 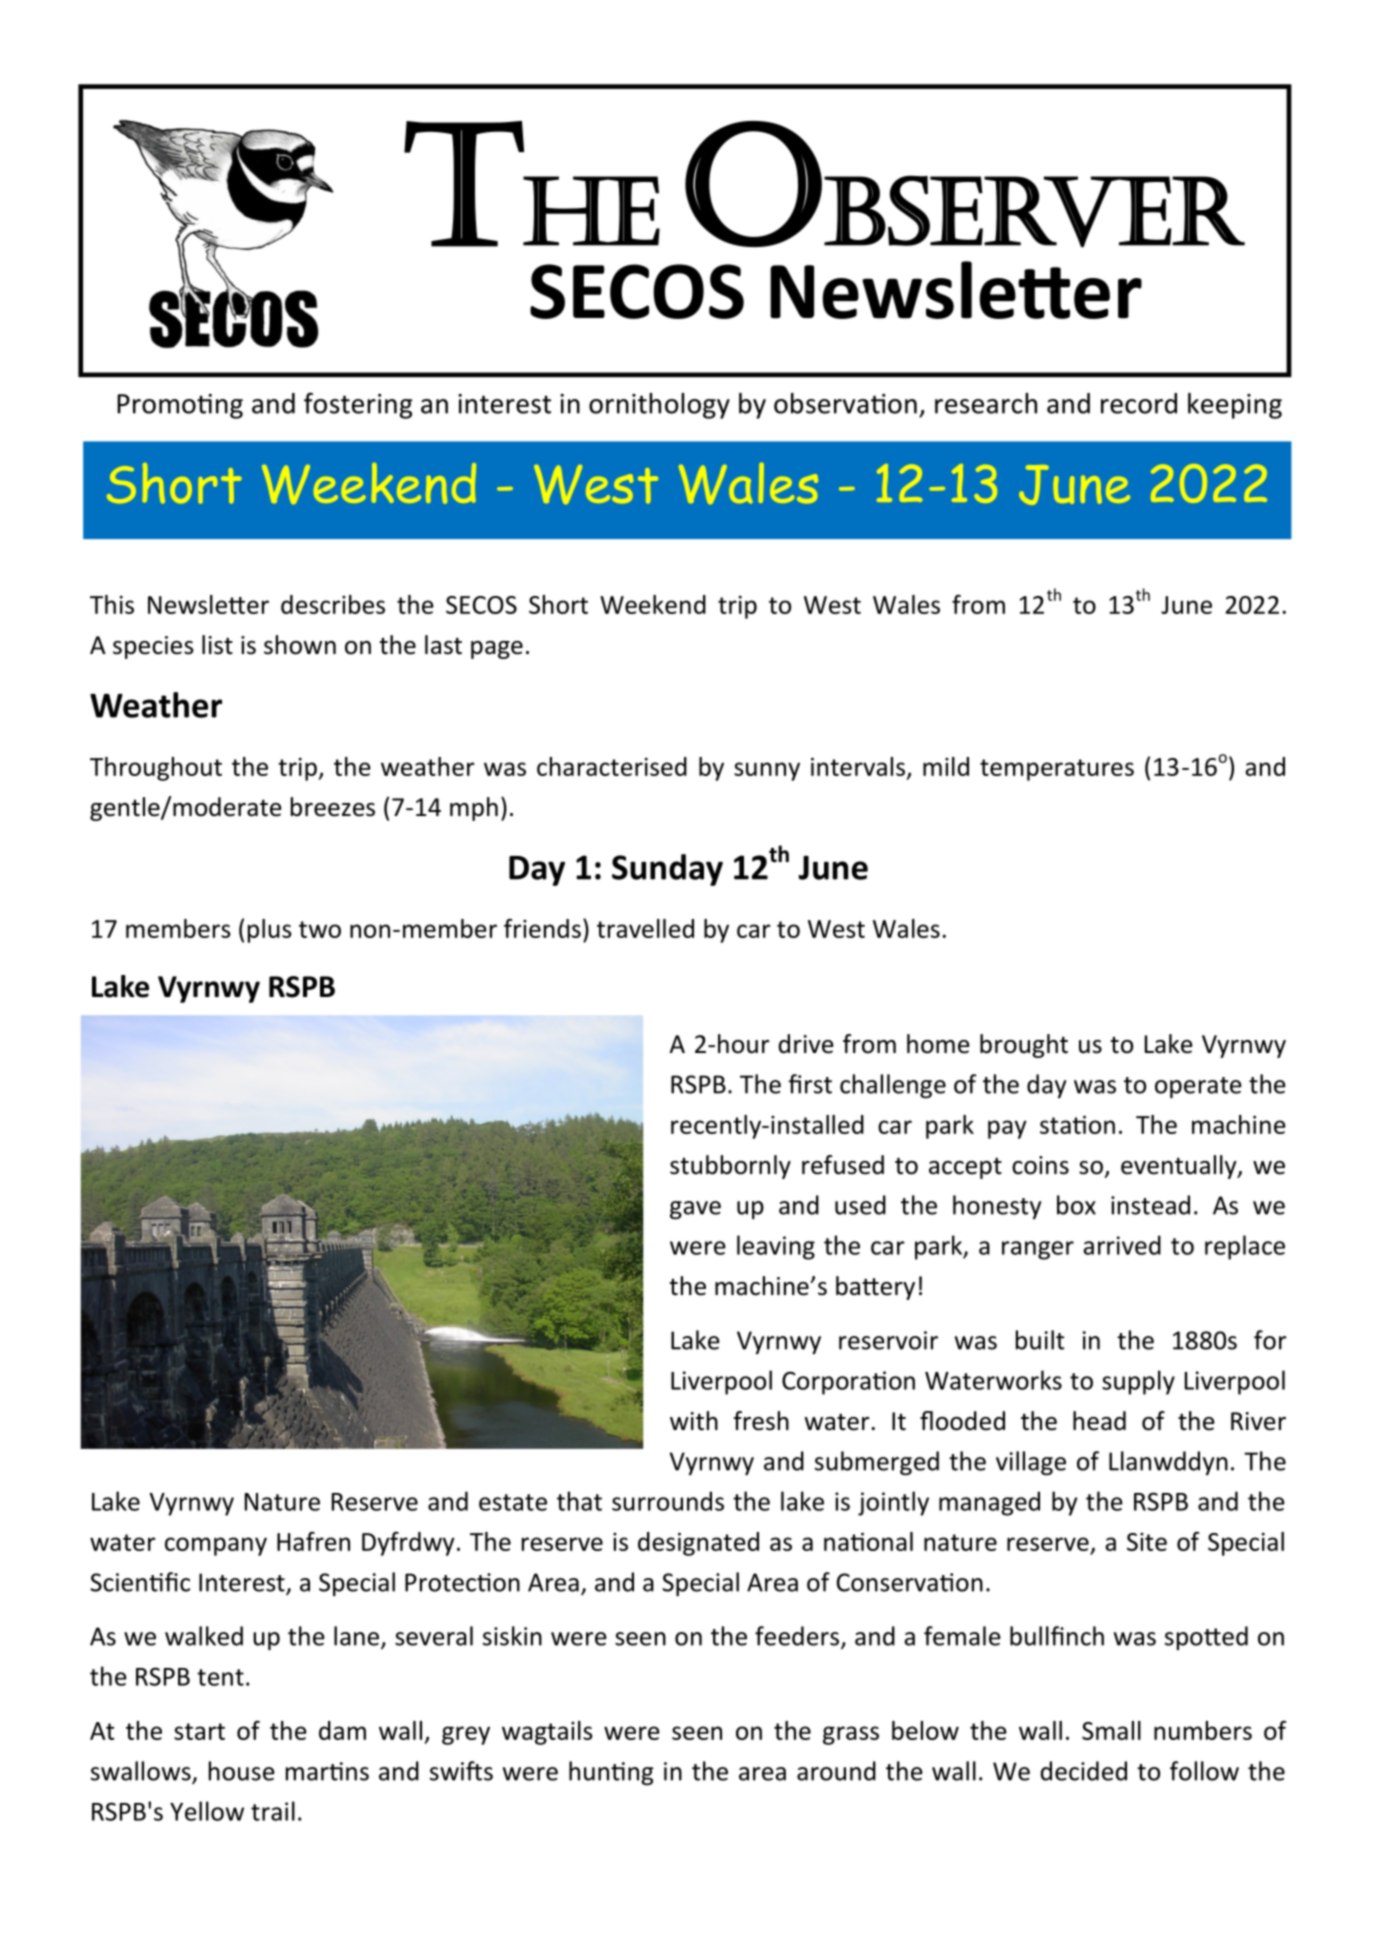 I want to click on Promoting, so click(x=180, y=406).
